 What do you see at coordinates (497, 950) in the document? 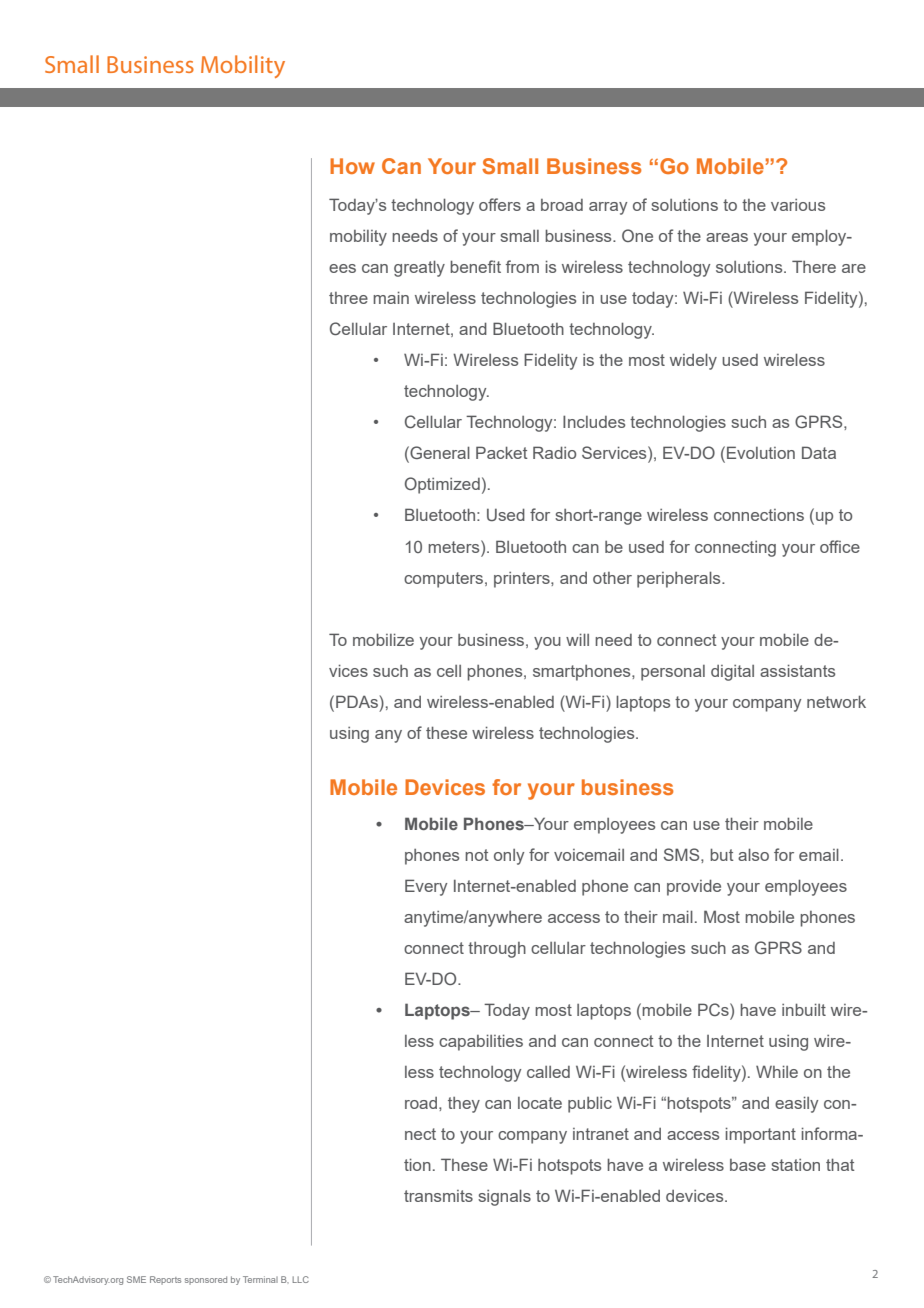
I see `through` at bounding box center [497, 950].
